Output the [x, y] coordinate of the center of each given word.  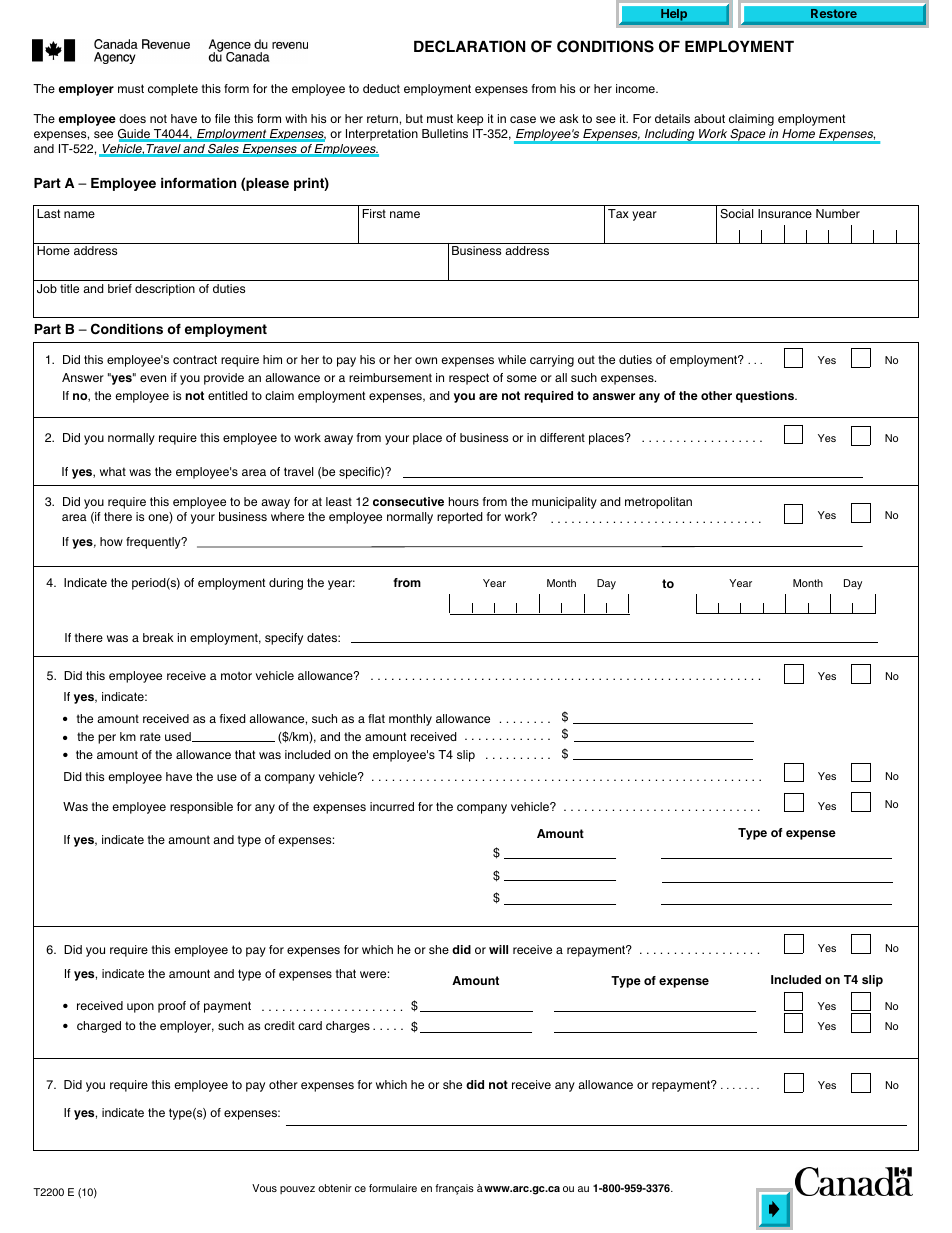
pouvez [297, 1190]
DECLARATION [469, 46]
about [709, 118]
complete [173, 90]
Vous [264, 1188]
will [498, 949]
